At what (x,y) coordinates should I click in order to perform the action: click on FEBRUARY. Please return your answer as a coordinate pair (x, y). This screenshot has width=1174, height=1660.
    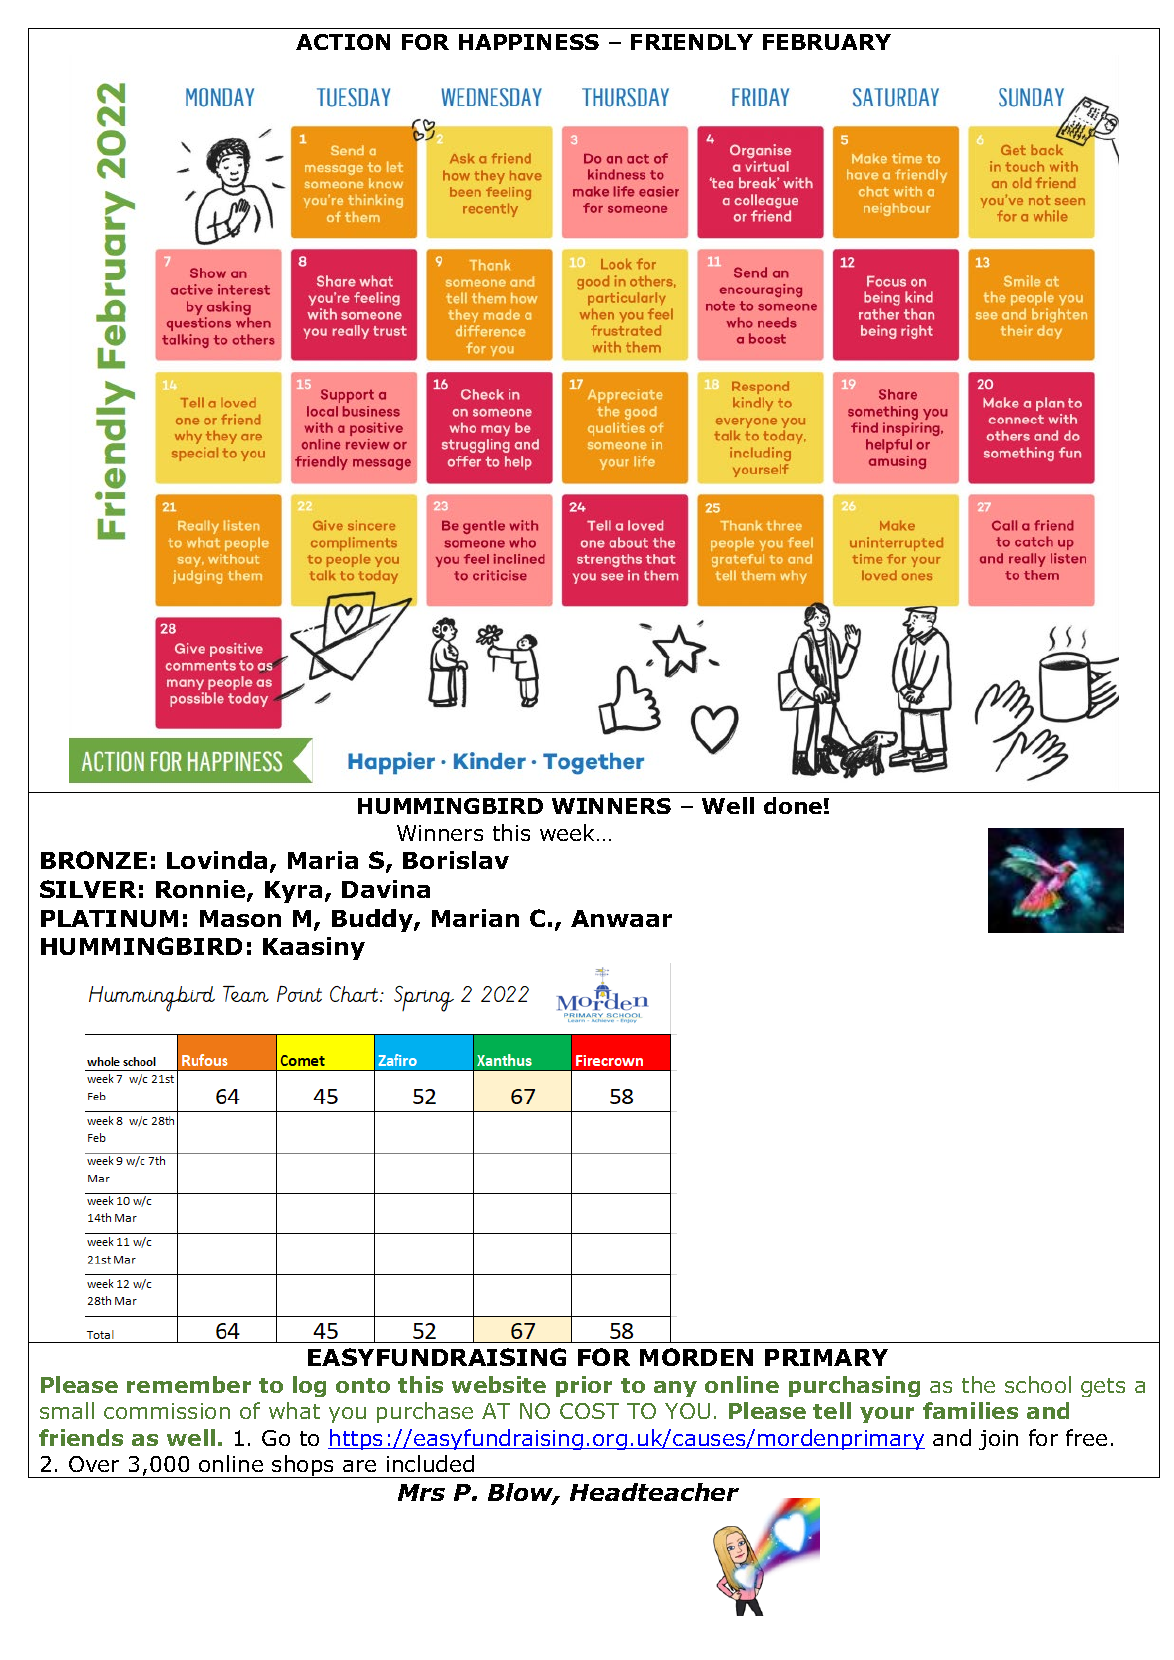
    Looking at the image, I should click on (827, 42).
